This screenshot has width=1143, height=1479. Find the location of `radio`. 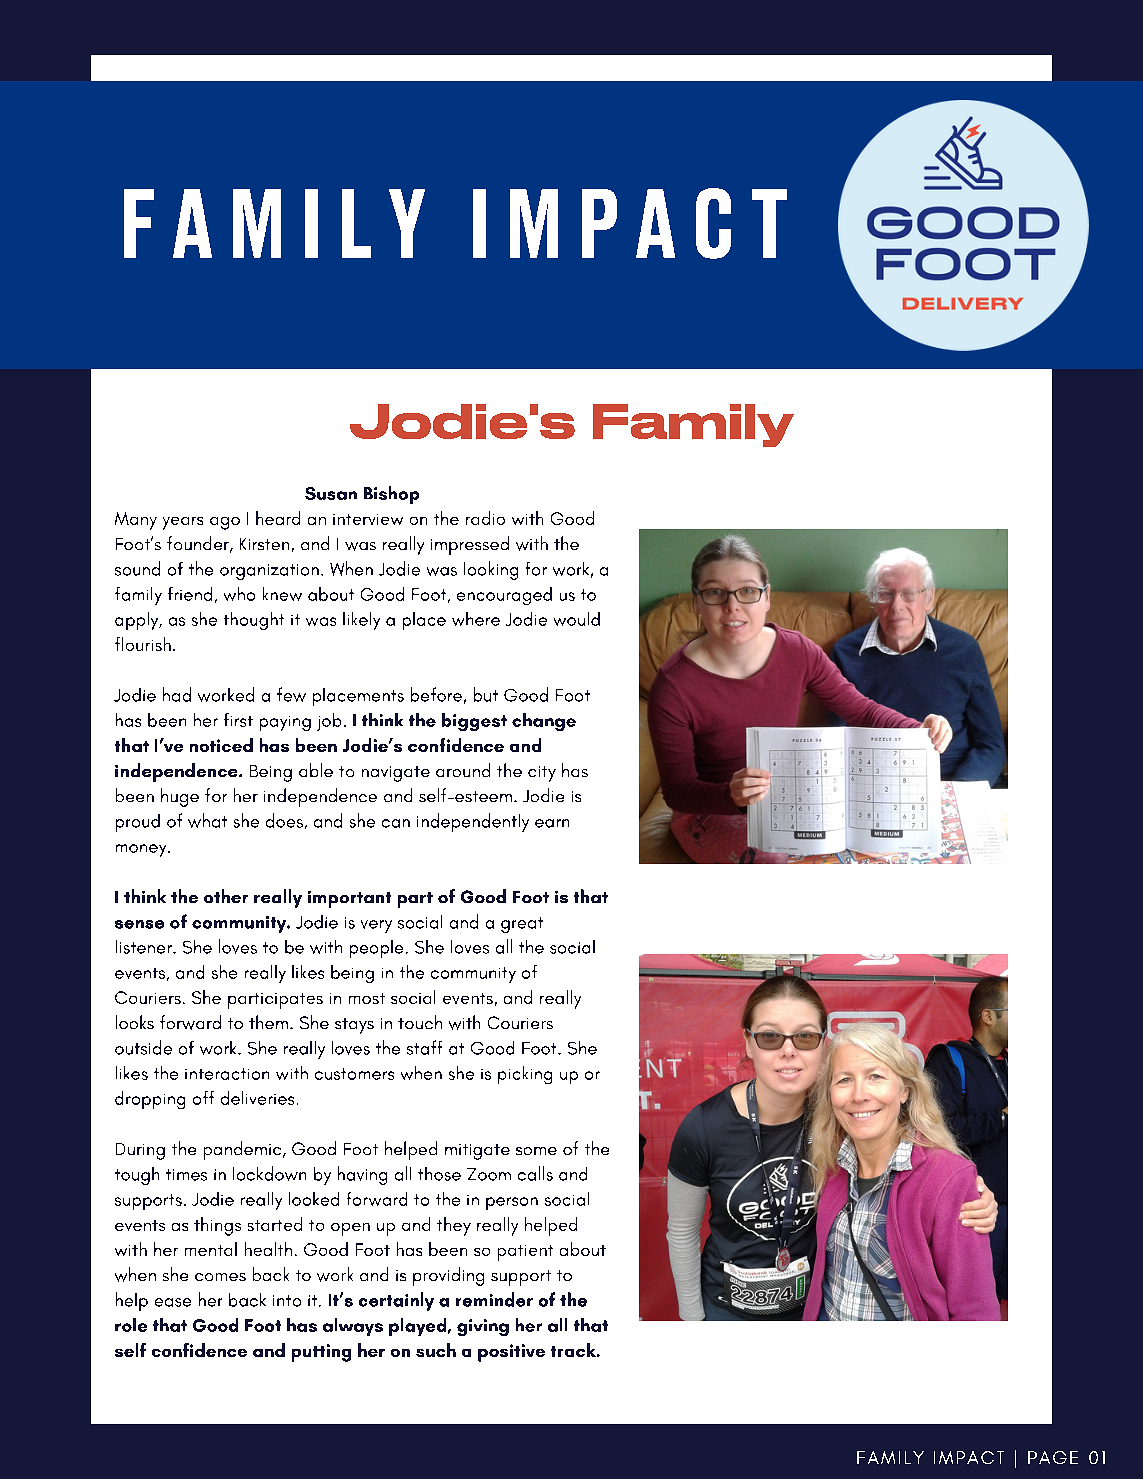

radio is located at coordinates (485, 518).
